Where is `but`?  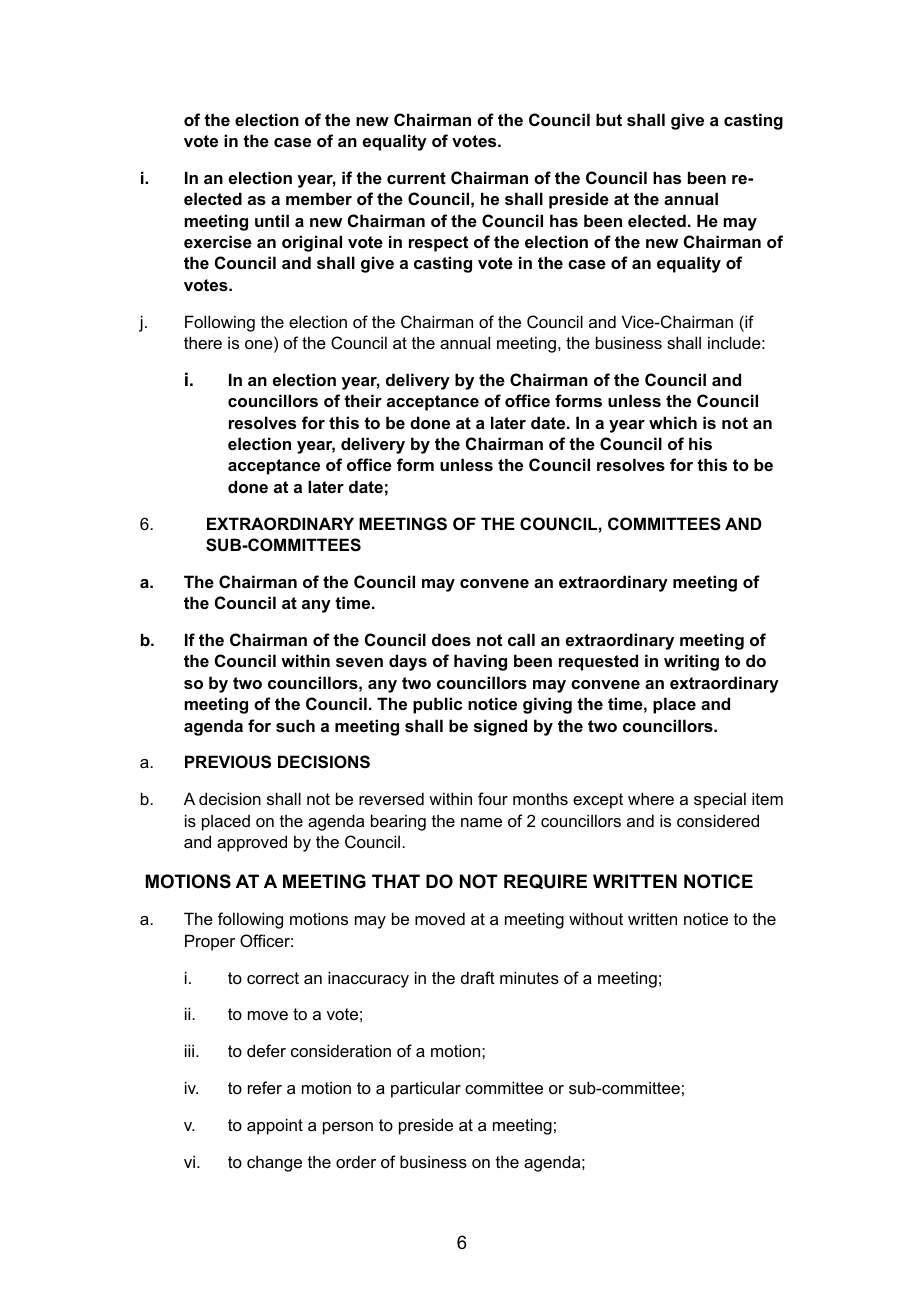 but is located at coordinates (609, 119).
